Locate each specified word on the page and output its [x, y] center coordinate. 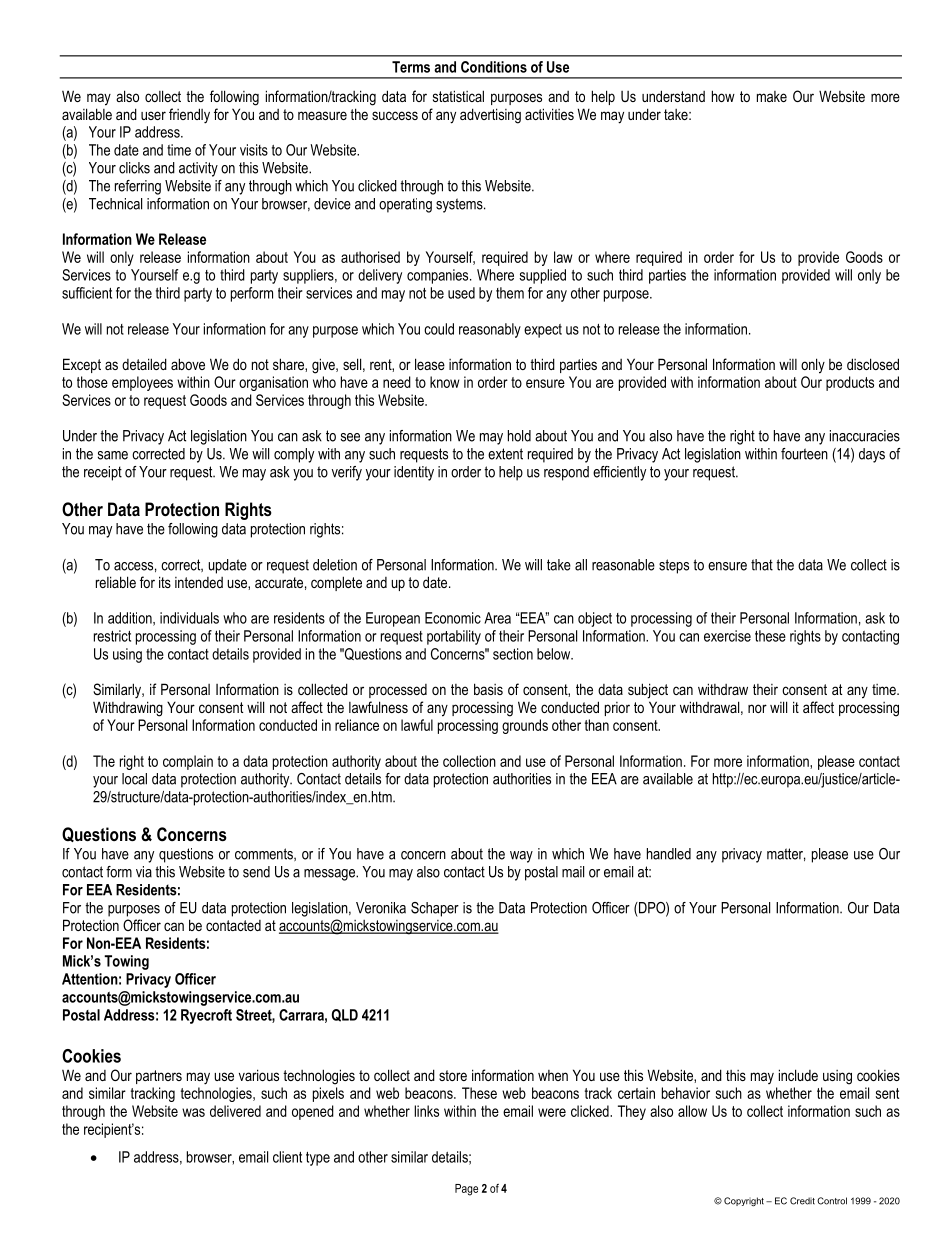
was [193, 1112]
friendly [189, 116]
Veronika [381, 908]
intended [199, 582]
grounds [525, 726]
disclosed [873, 364]
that [762, 565]
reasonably [490, 330]
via [144, 872]
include [798, 1075]
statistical [458, 96]
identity [414, 473]
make [772, 96]
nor [757, 708]
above [188, 364]
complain [188, 762]
